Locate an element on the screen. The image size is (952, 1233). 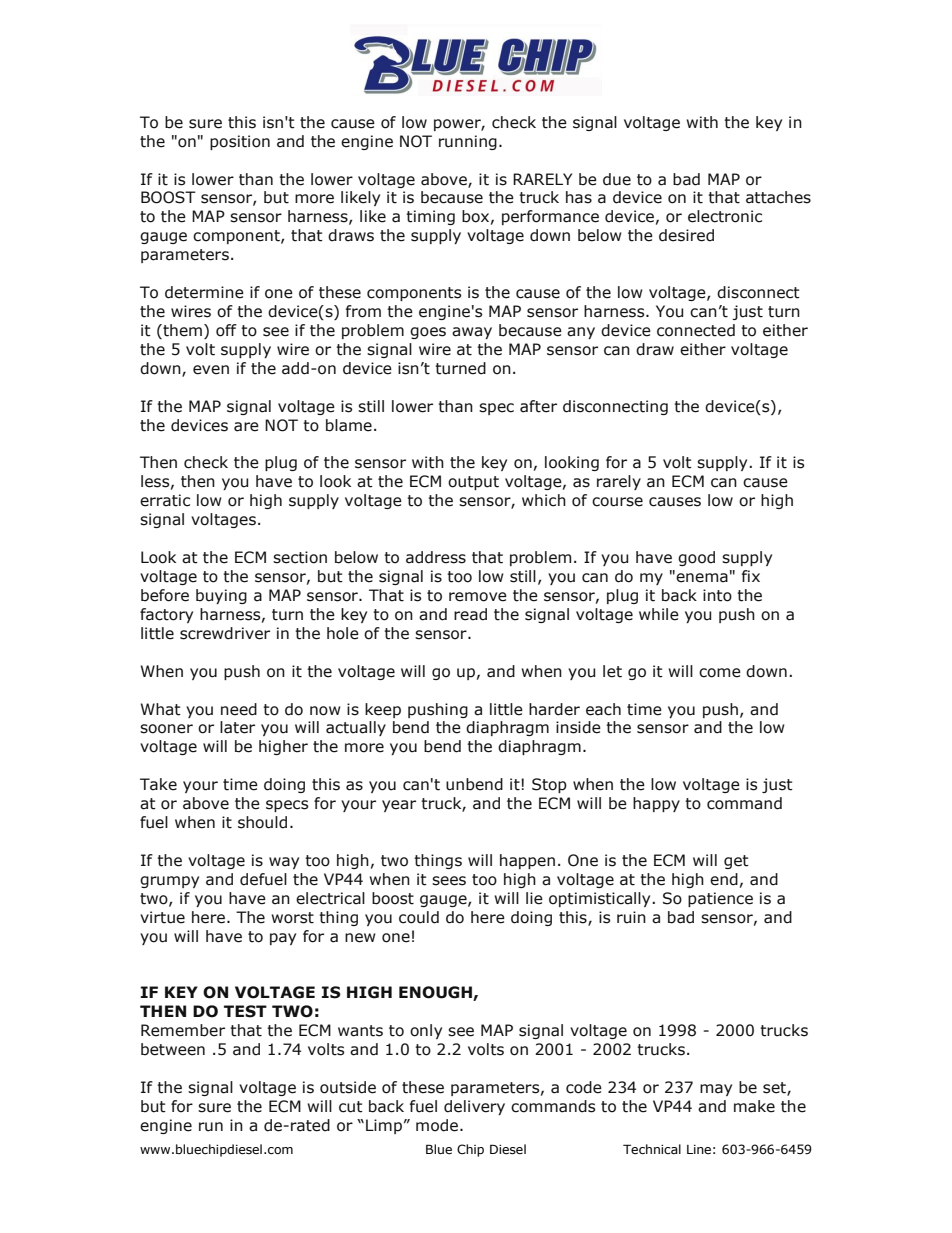
may is located at coordinates (716, 1090).
